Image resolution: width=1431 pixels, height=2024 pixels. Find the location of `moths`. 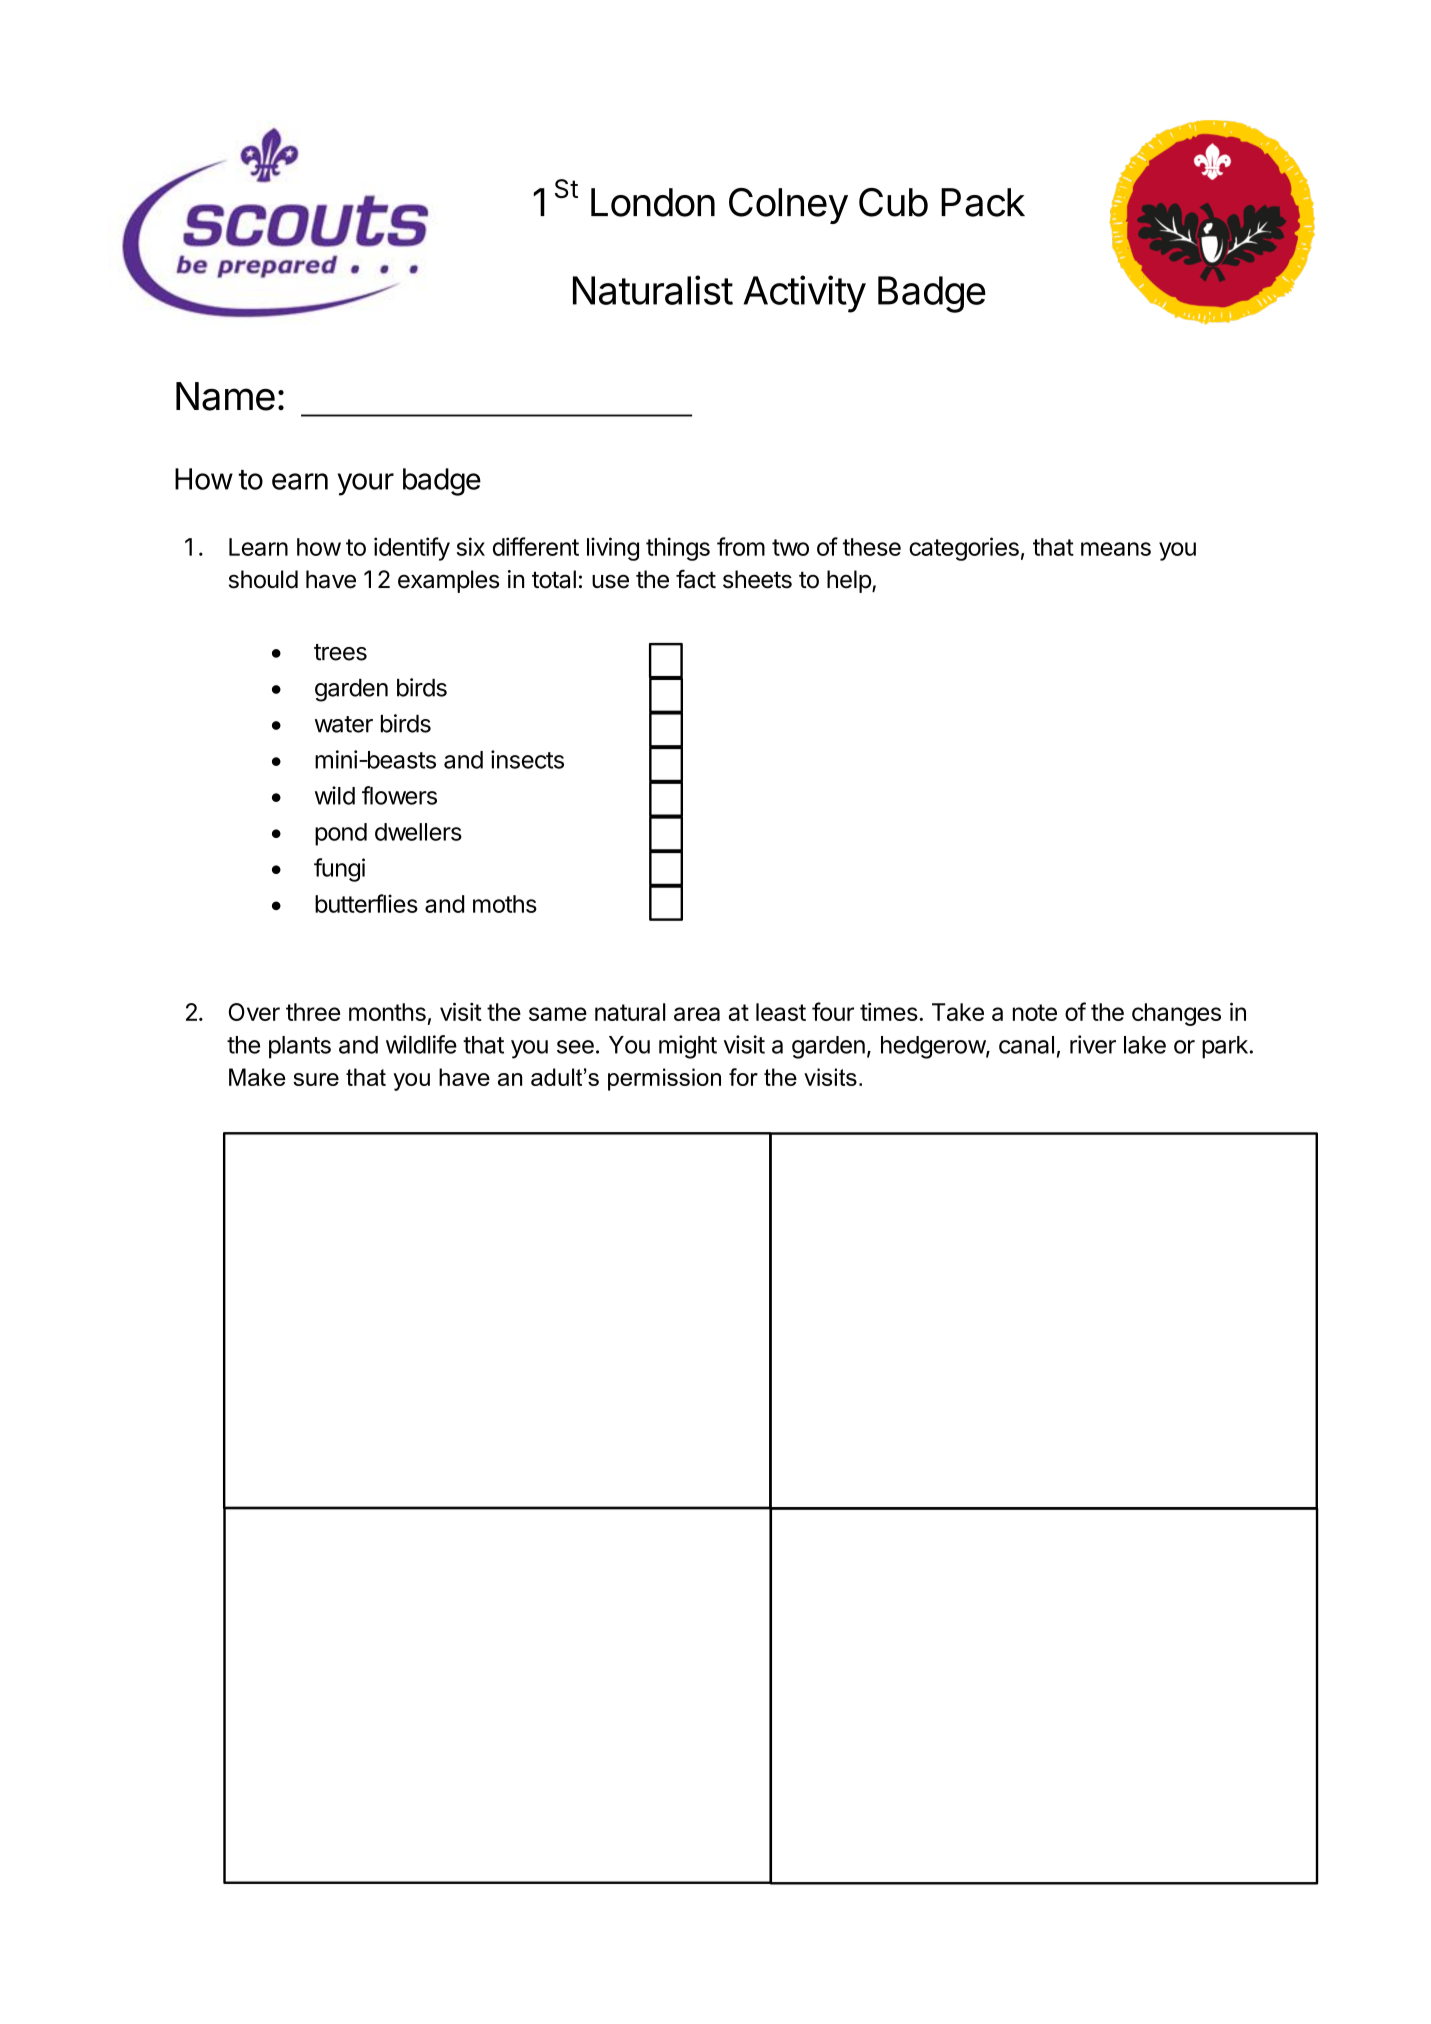

moths is located at coordinates (505, 904).
